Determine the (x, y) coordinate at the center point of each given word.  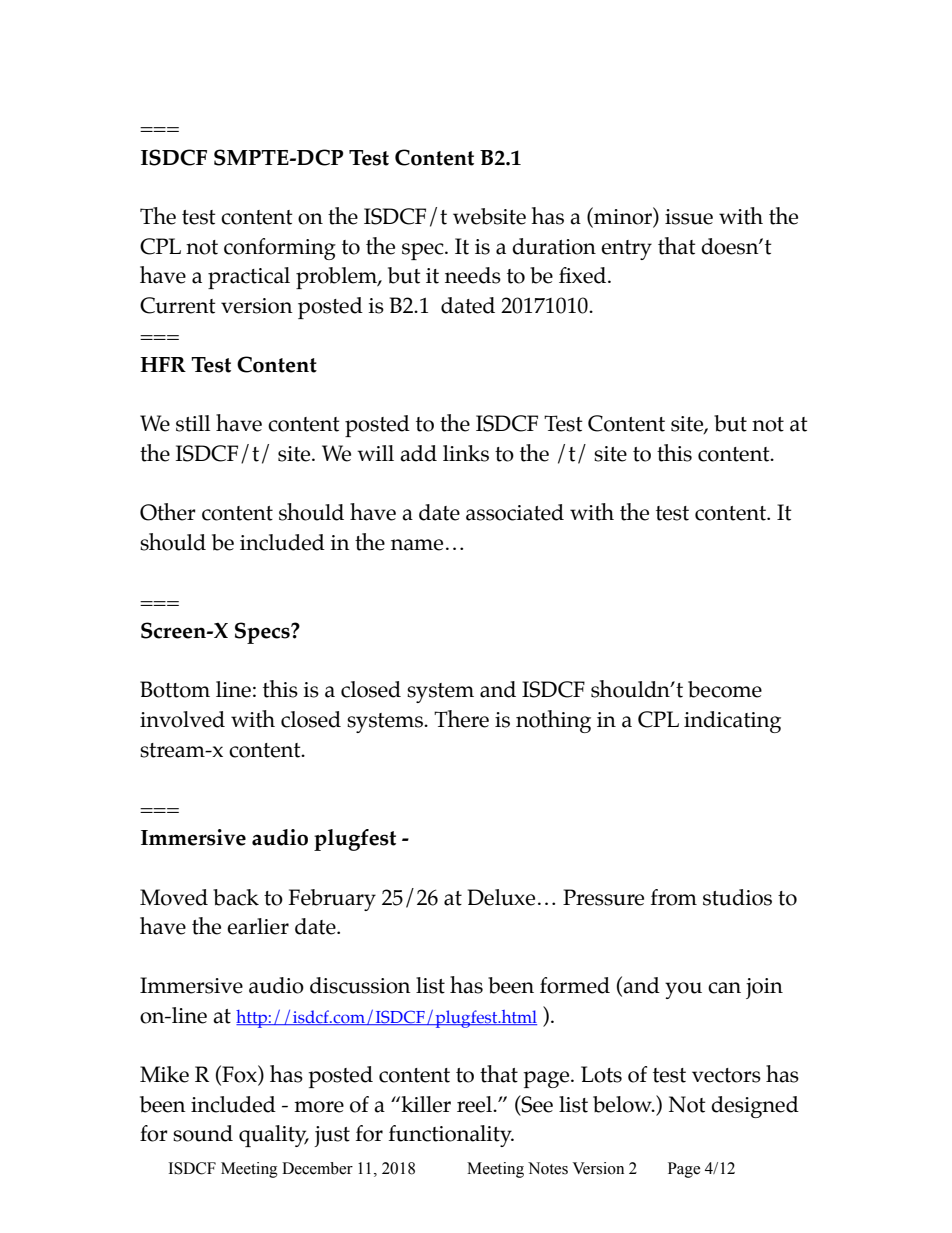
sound (203, 1133)
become (725, 689)
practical (249, 278)
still (193, 423)
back (236, 897)
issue (689, 217)
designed (755, 1107)
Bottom (175, 689)
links (466, 453)
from (674, 897)
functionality (451, 1136)
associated (515, 512)
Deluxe (501, 897)
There (461, 719)
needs (473, 275)
